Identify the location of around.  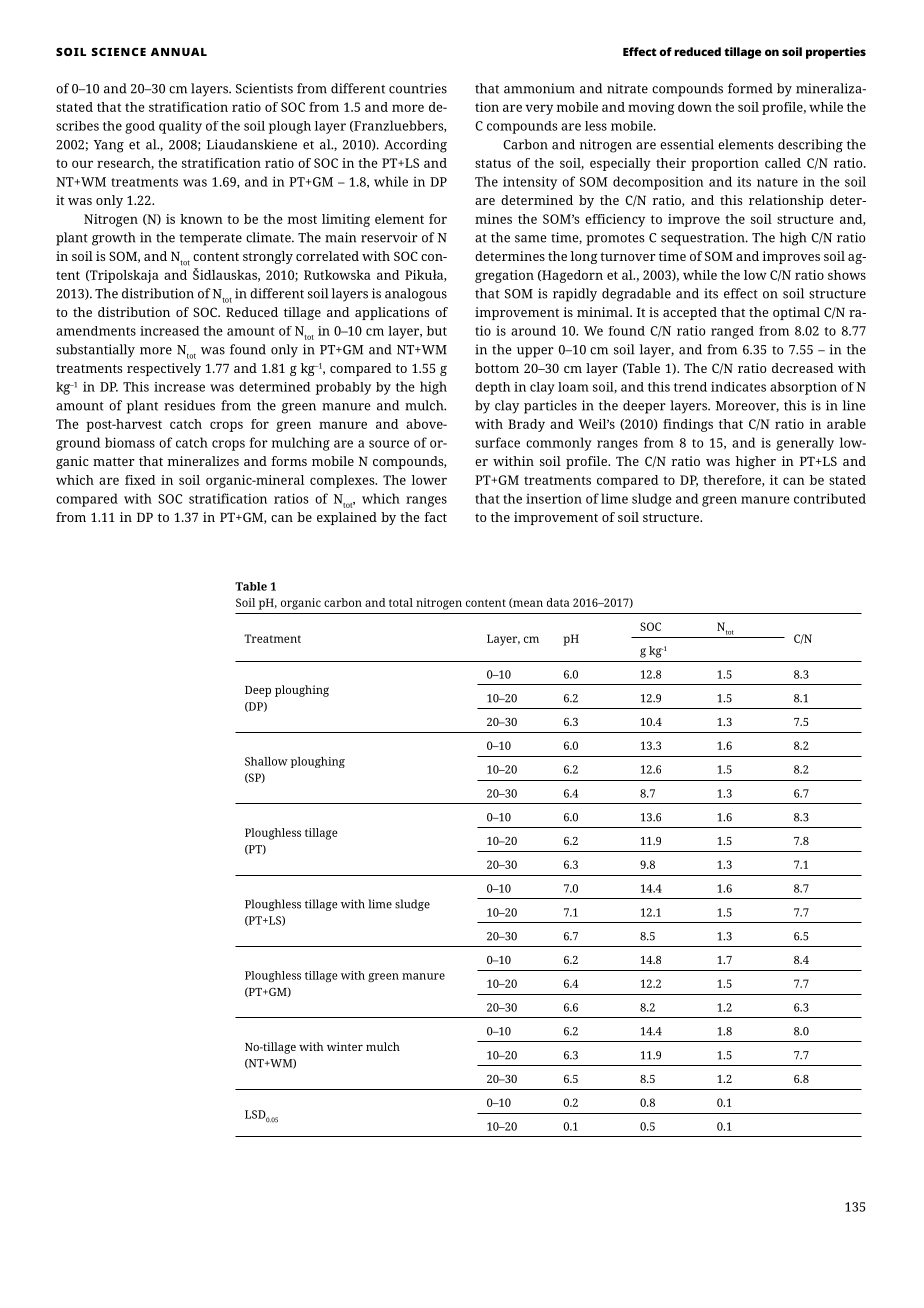
(533, 330).
